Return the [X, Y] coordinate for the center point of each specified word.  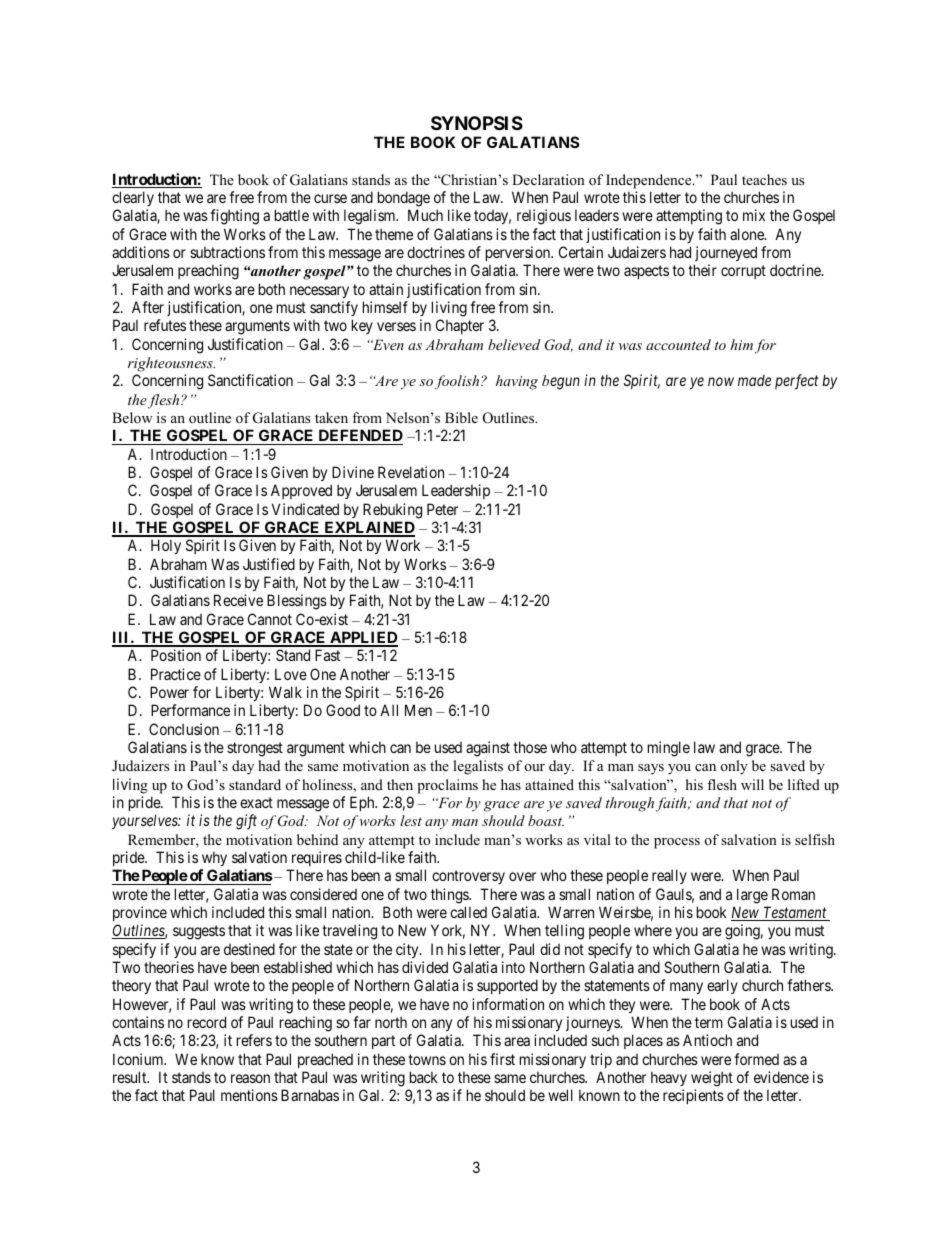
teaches [764, 179]
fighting [234, 217]
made [754, 380]
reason [250, 1078]
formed [756, 1059]
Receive [238, 600]
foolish [458, 382]
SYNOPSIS [477, 123]
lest [411, 820]
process [677, 843]
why [214, 858]
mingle [669, 749]
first [502, 1059]
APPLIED [363, 638]
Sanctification [250, 380]
